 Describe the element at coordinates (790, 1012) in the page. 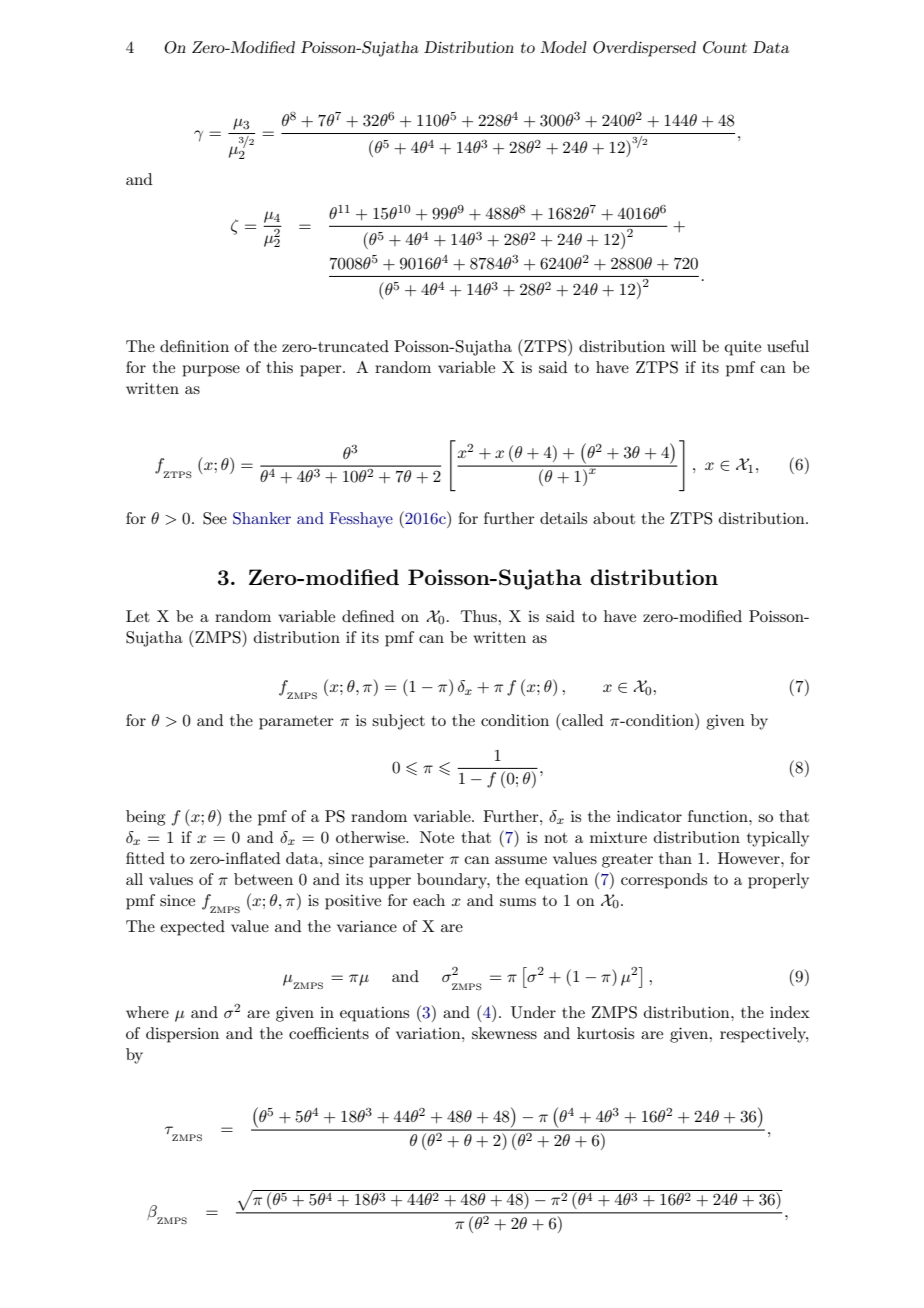

I see `index` at that location.
